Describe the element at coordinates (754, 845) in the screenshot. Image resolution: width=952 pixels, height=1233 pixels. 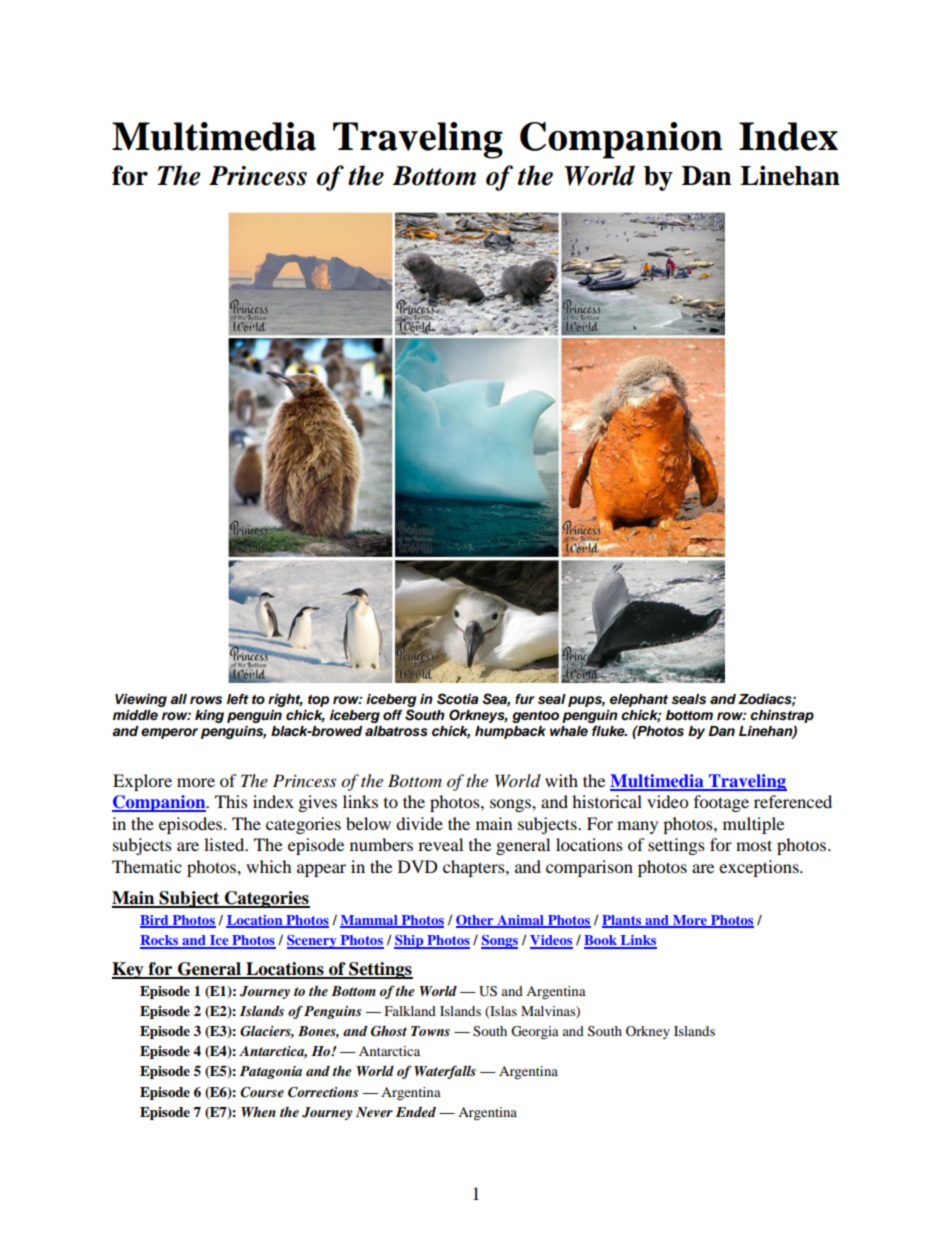
I see `most` at that location.
